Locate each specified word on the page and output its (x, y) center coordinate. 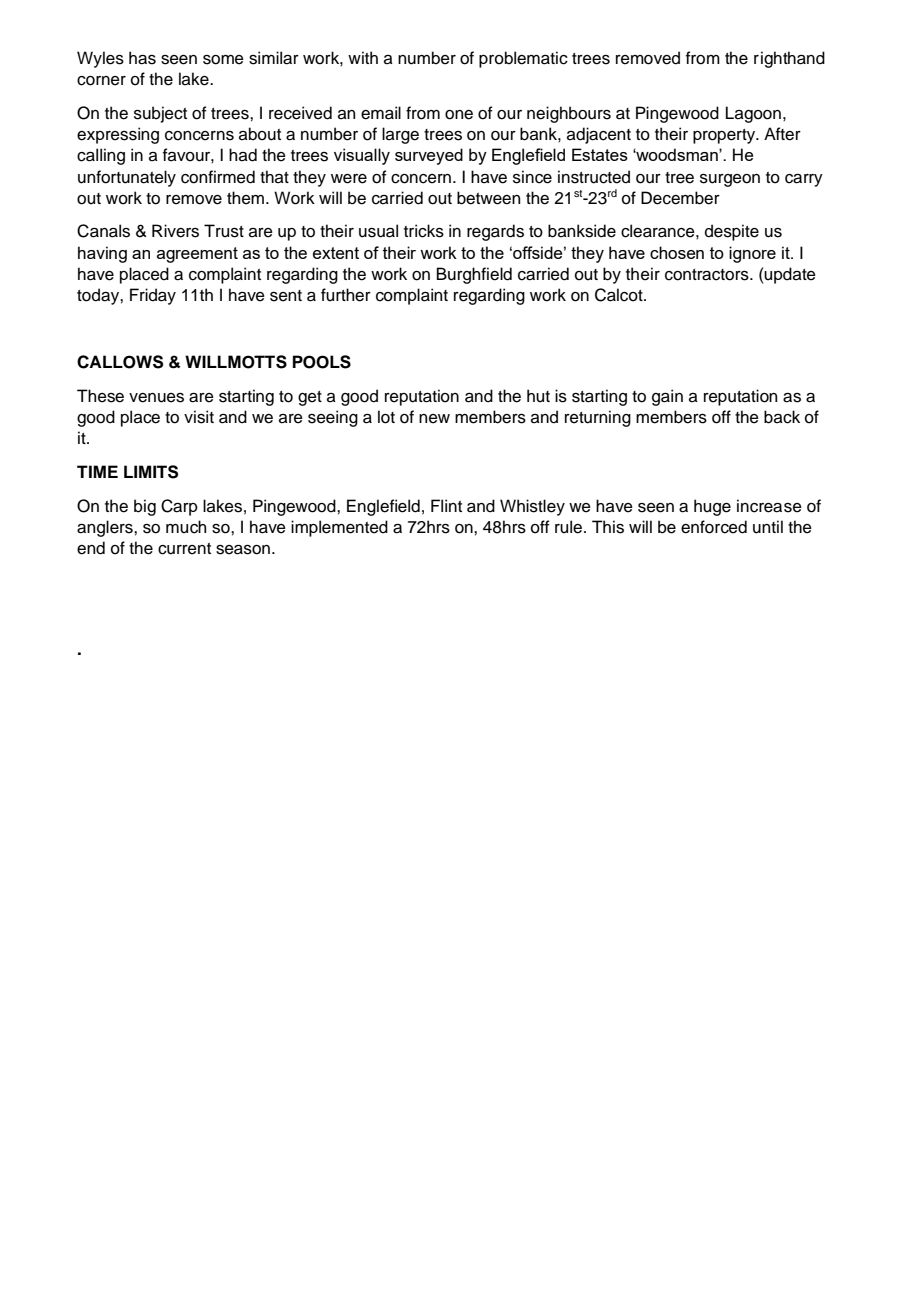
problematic (523, 59)
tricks (424, 231)
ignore (752, 254)
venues (156, 398)
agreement (197, 255)
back (782, 417)
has (142, 58)
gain (667, 397)
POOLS (322, 362)
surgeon (730, 180)
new (434, 419)
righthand (789, 59)
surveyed (429, 156)
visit (199, 417)
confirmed (218, 177)
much (186, 527)
